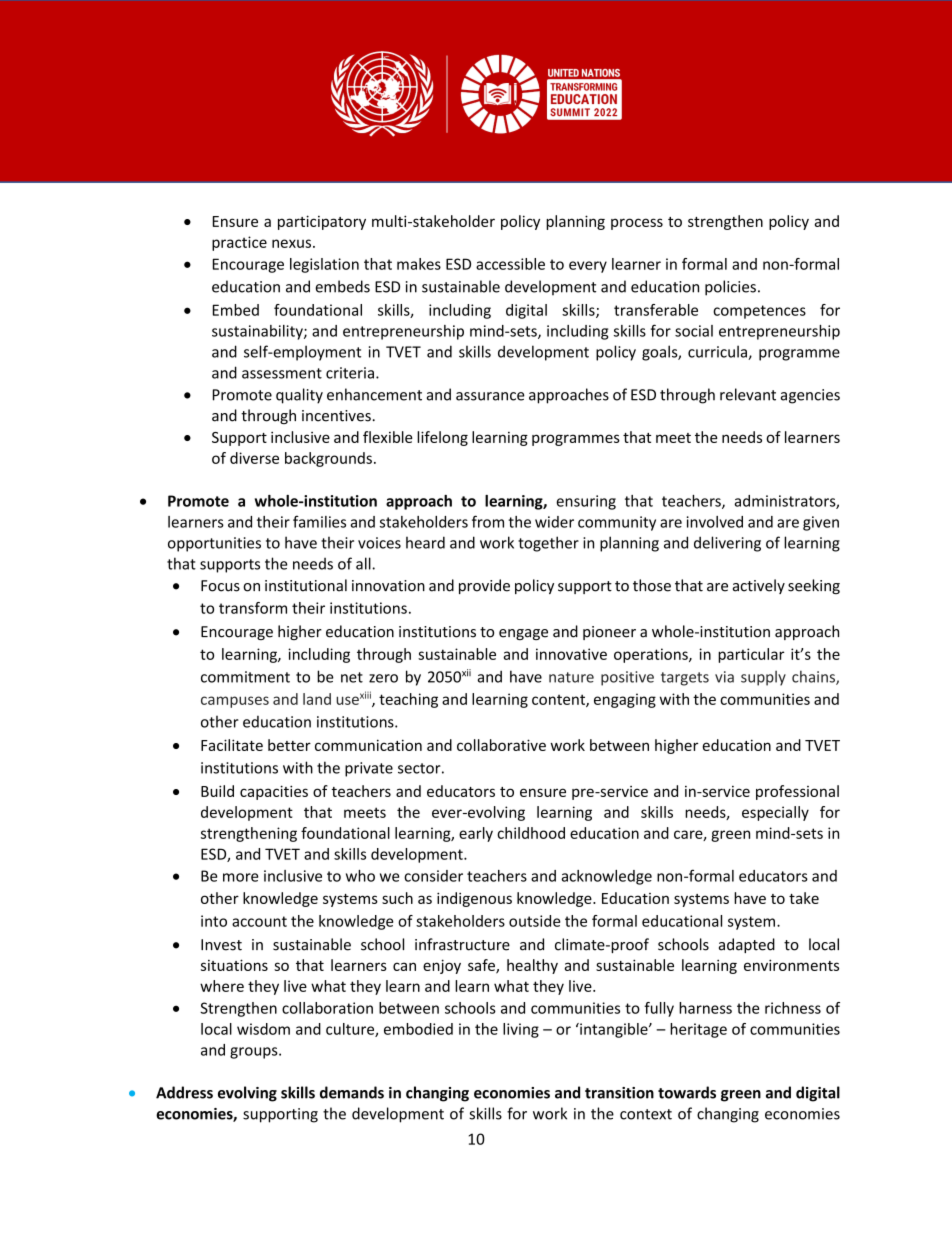  Describe the element at coordinates (523, 634) in the screenshot. I see `engage` at that location.
